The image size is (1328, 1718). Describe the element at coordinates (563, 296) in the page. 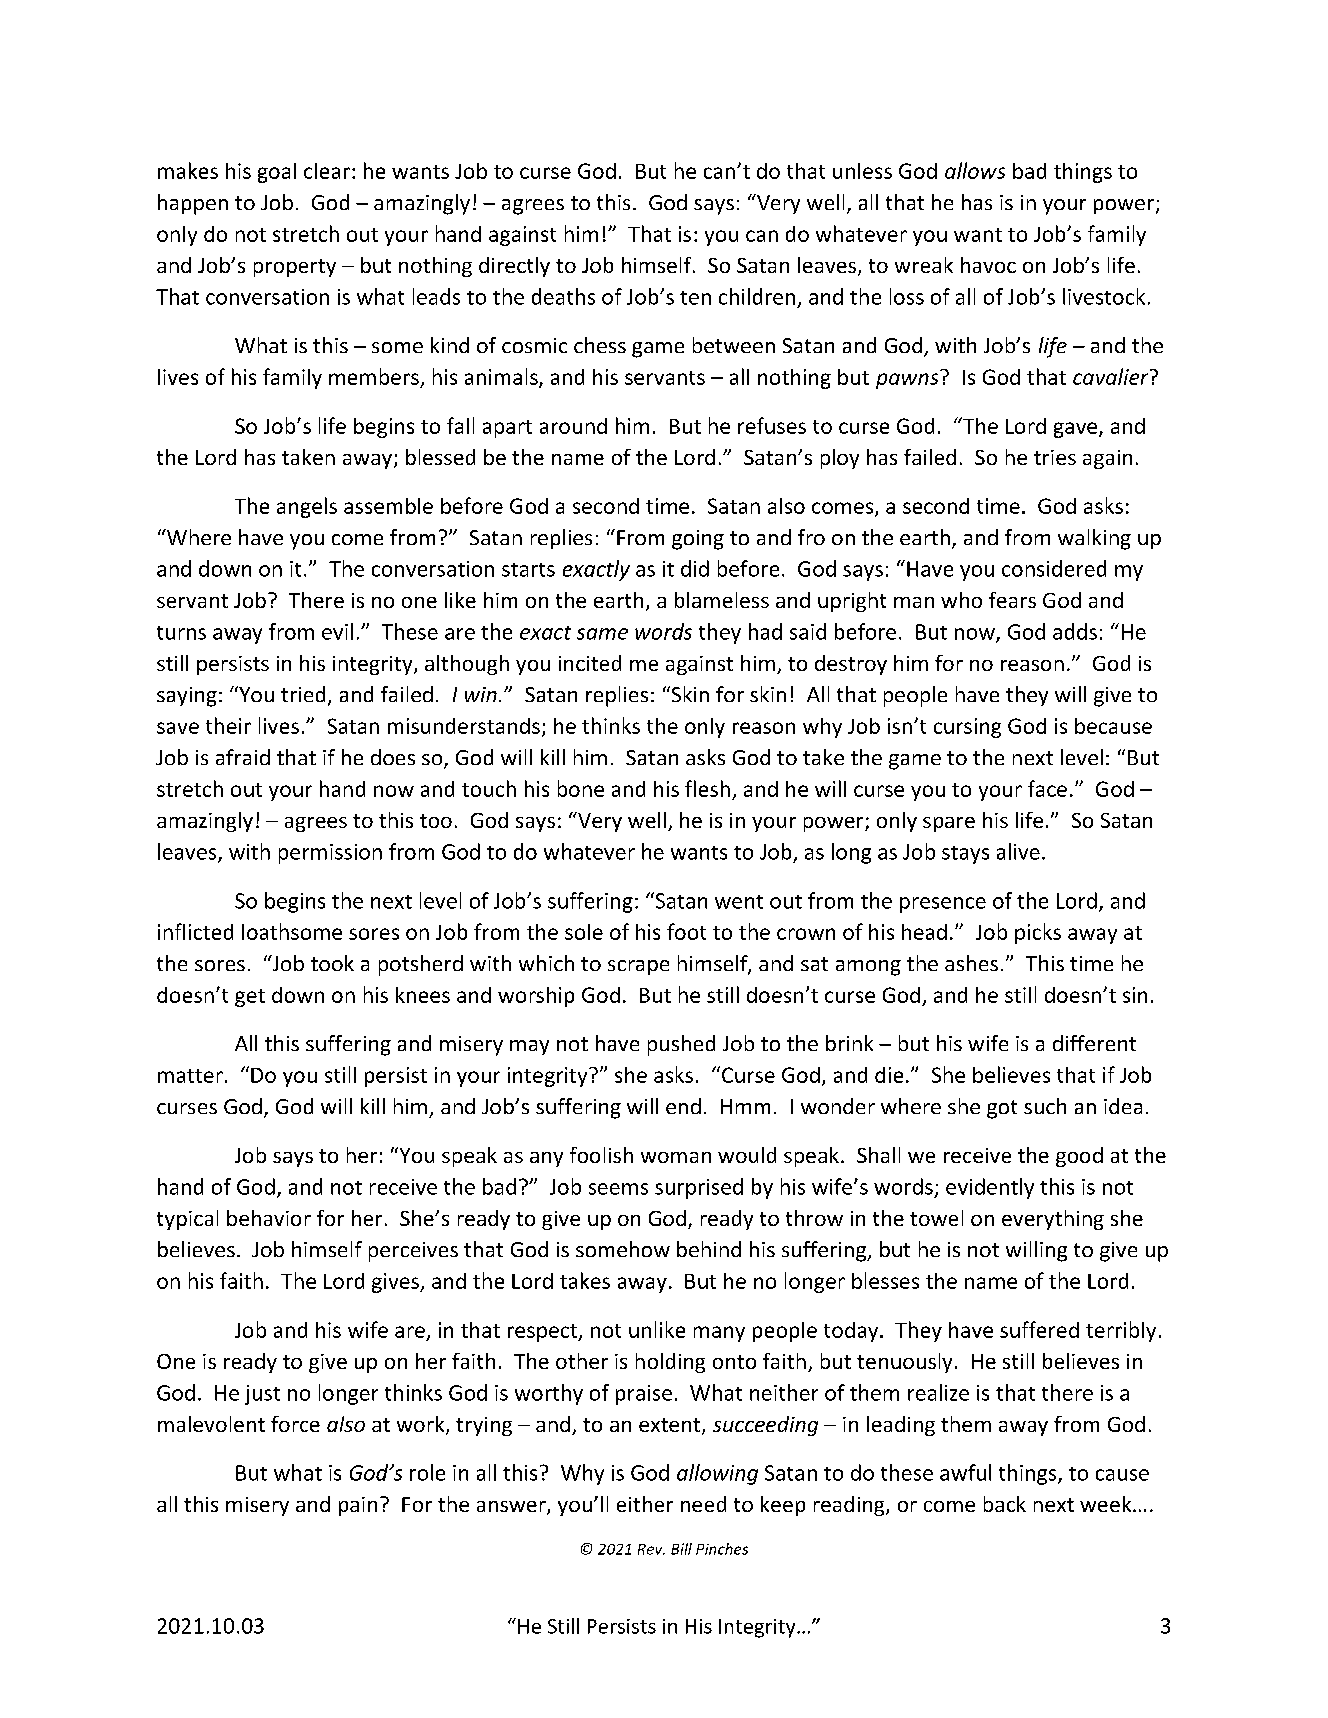

I see `deaths` at that location.
